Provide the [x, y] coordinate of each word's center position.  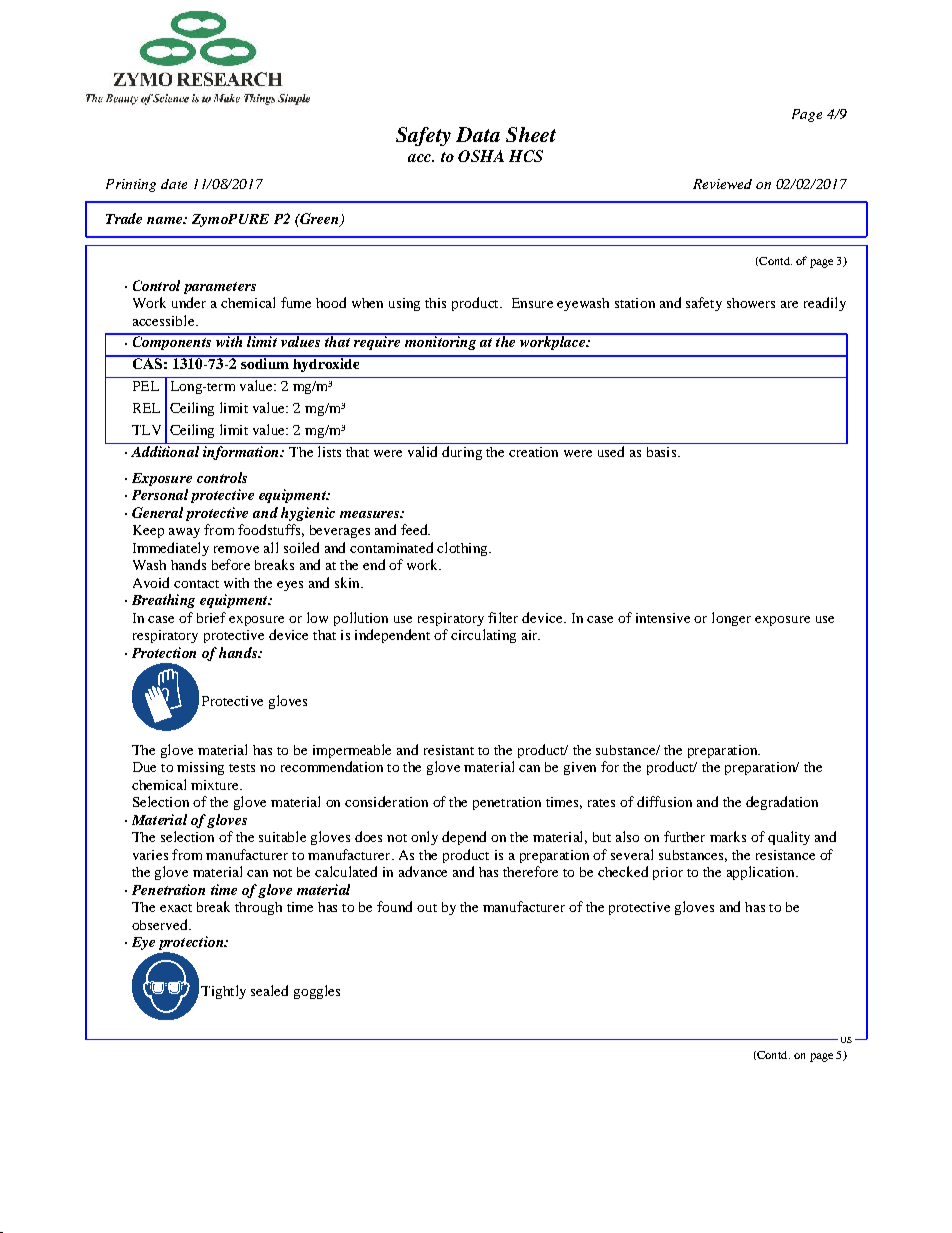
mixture [216, 785]
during [462, 451]
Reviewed [722, 184]
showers [751, 303]
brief [211, 617]
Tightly [223, 992]
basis [661, 450]
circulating [483, 636]
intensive [663, 618]
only [424, 838]
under [189, 302]
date [174, 184]
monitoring [440, 342]
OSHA [481, 156]
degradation [782, 803]
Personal [160, 494]
